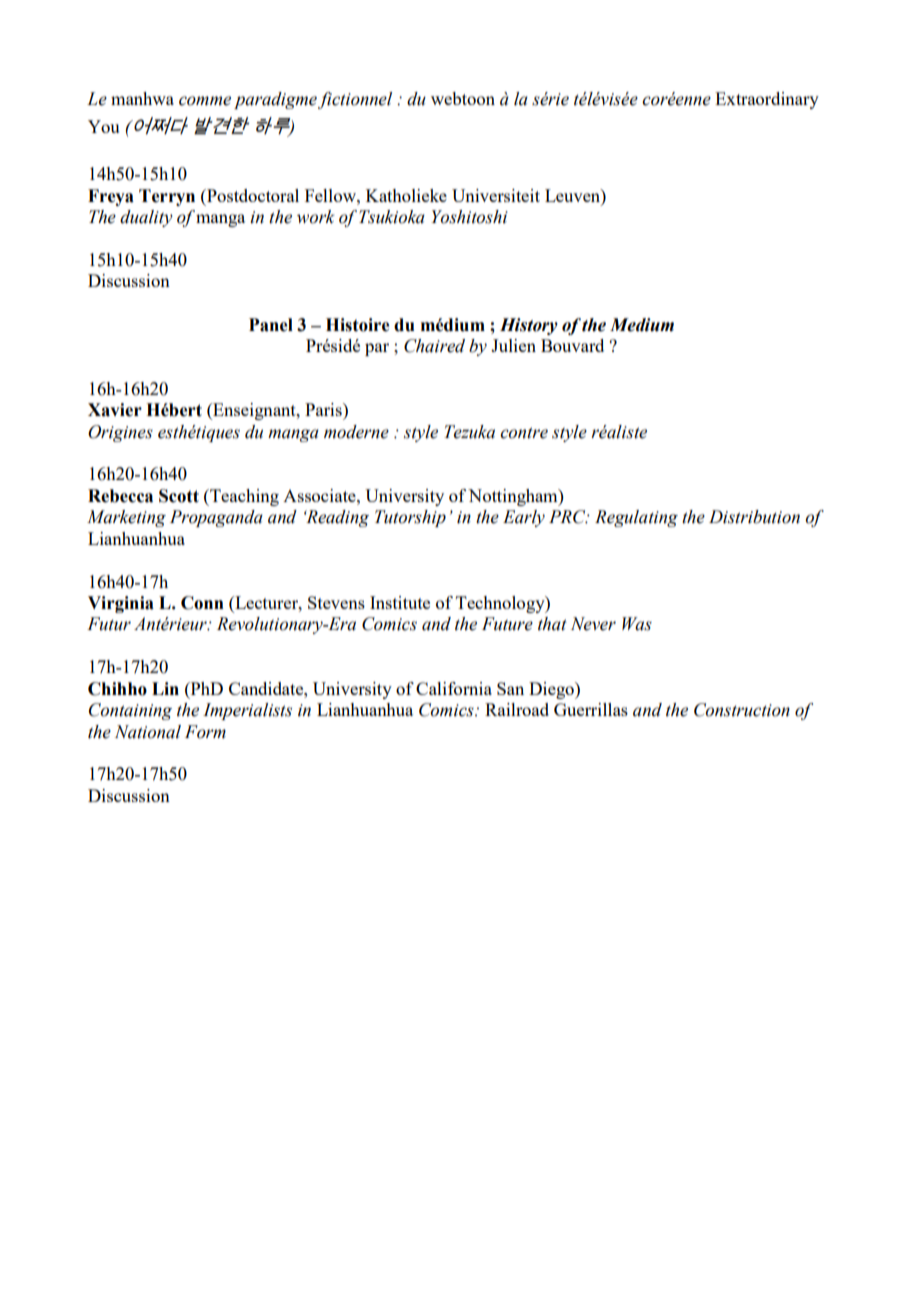 This screenshot has height=1308, width=924. Describe the element at coordinates (205, 732) in the screenshot. I see `Form` at that location.
